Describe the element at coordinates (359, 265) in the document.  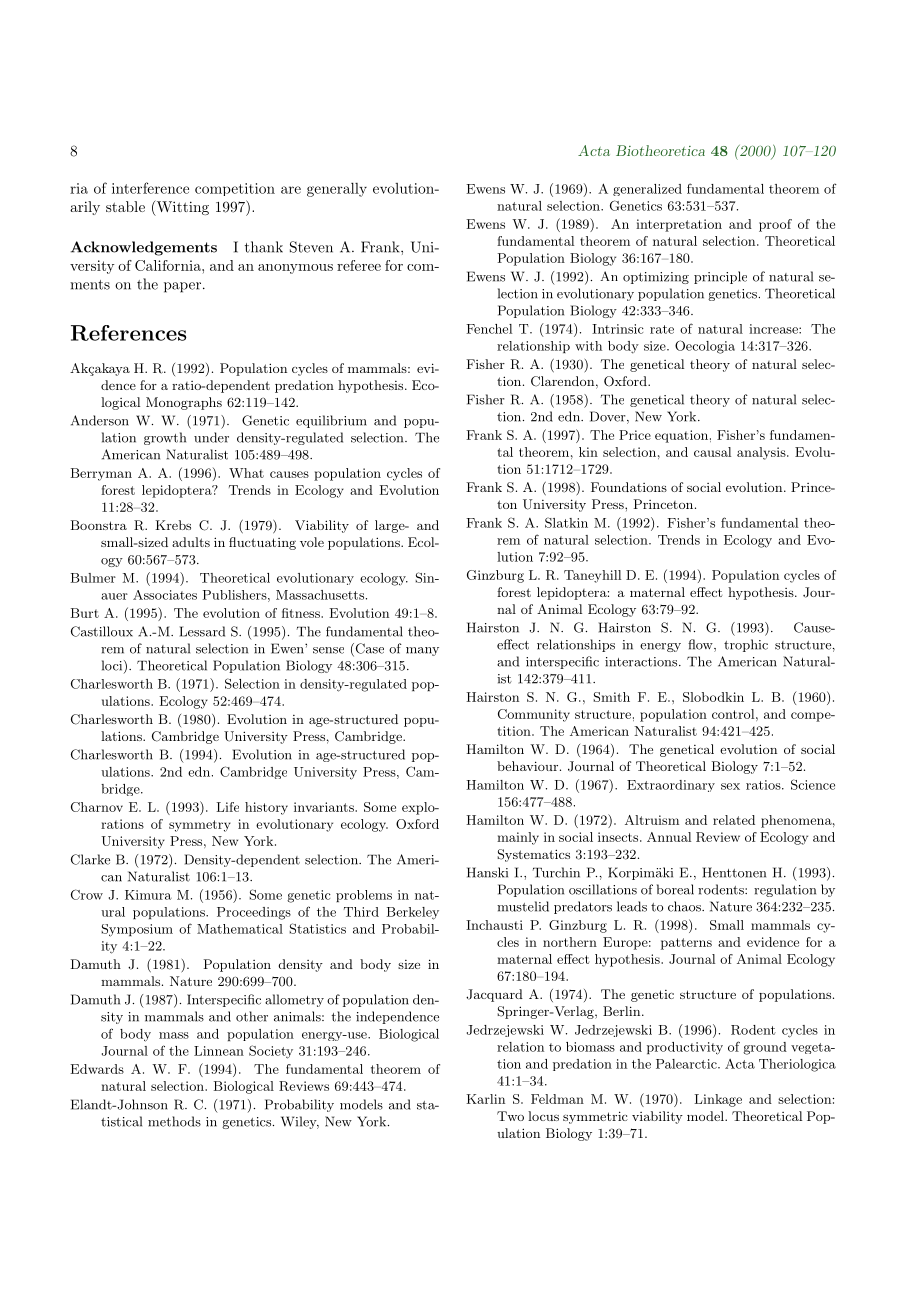
I see `referee` at that location.
